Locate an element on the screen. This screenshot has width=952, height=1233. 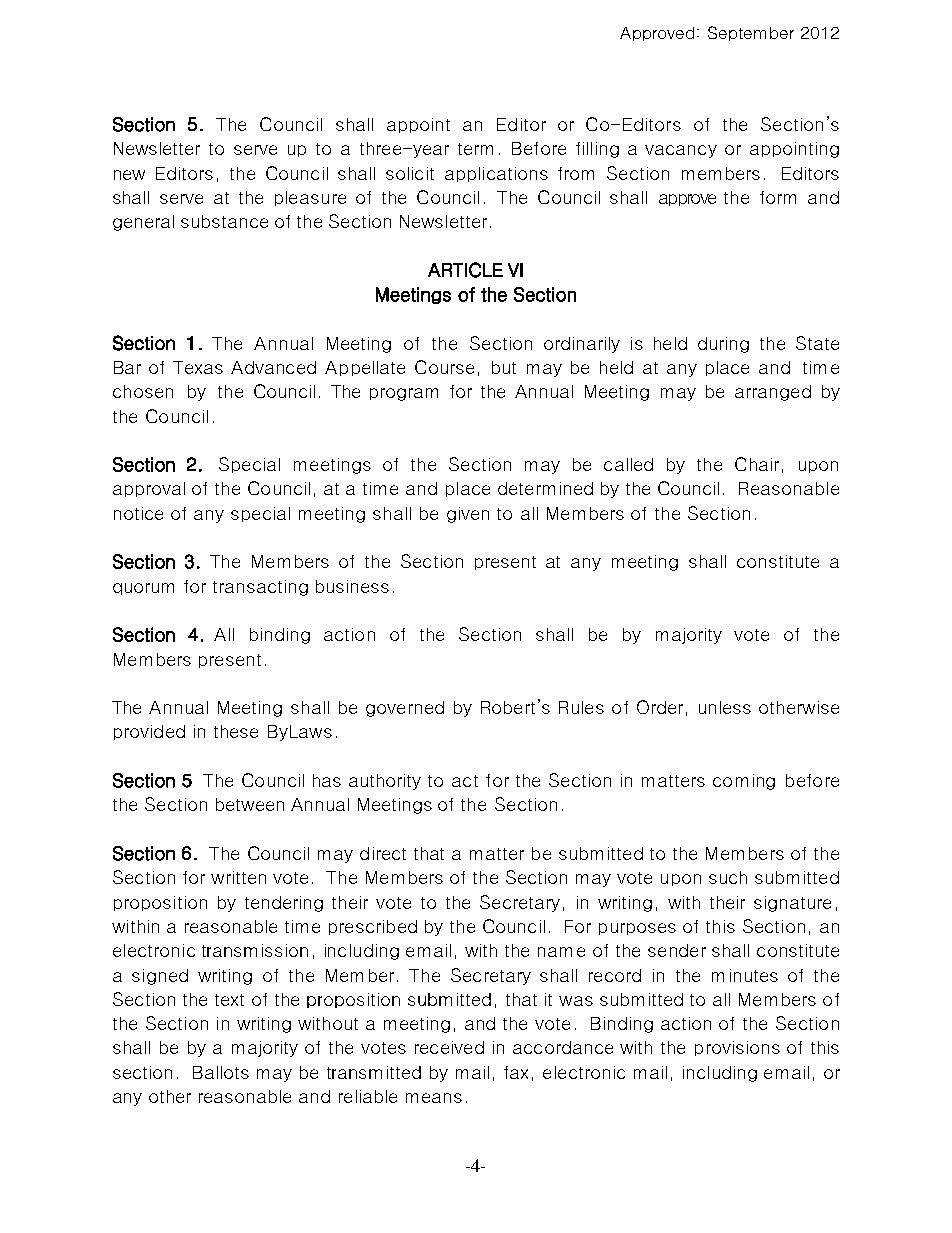
Texas is located at coordinates (198, 367).
